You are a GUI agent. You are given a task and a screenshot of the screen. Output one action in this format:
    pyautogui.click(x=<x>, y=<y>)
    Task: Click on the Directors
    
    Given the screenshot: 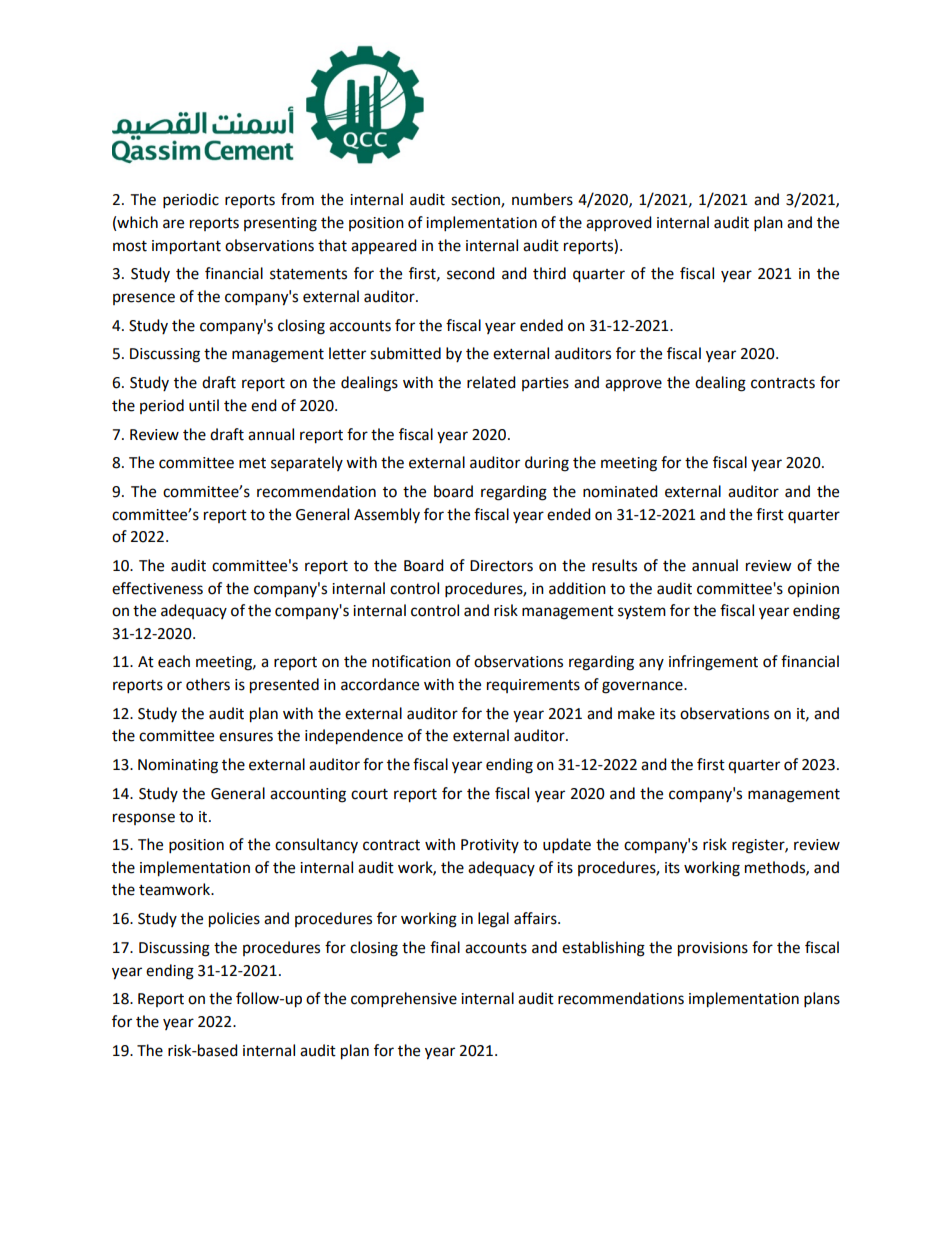 What is the action you would take?
    pyautogui.click(x=501, y=566)
